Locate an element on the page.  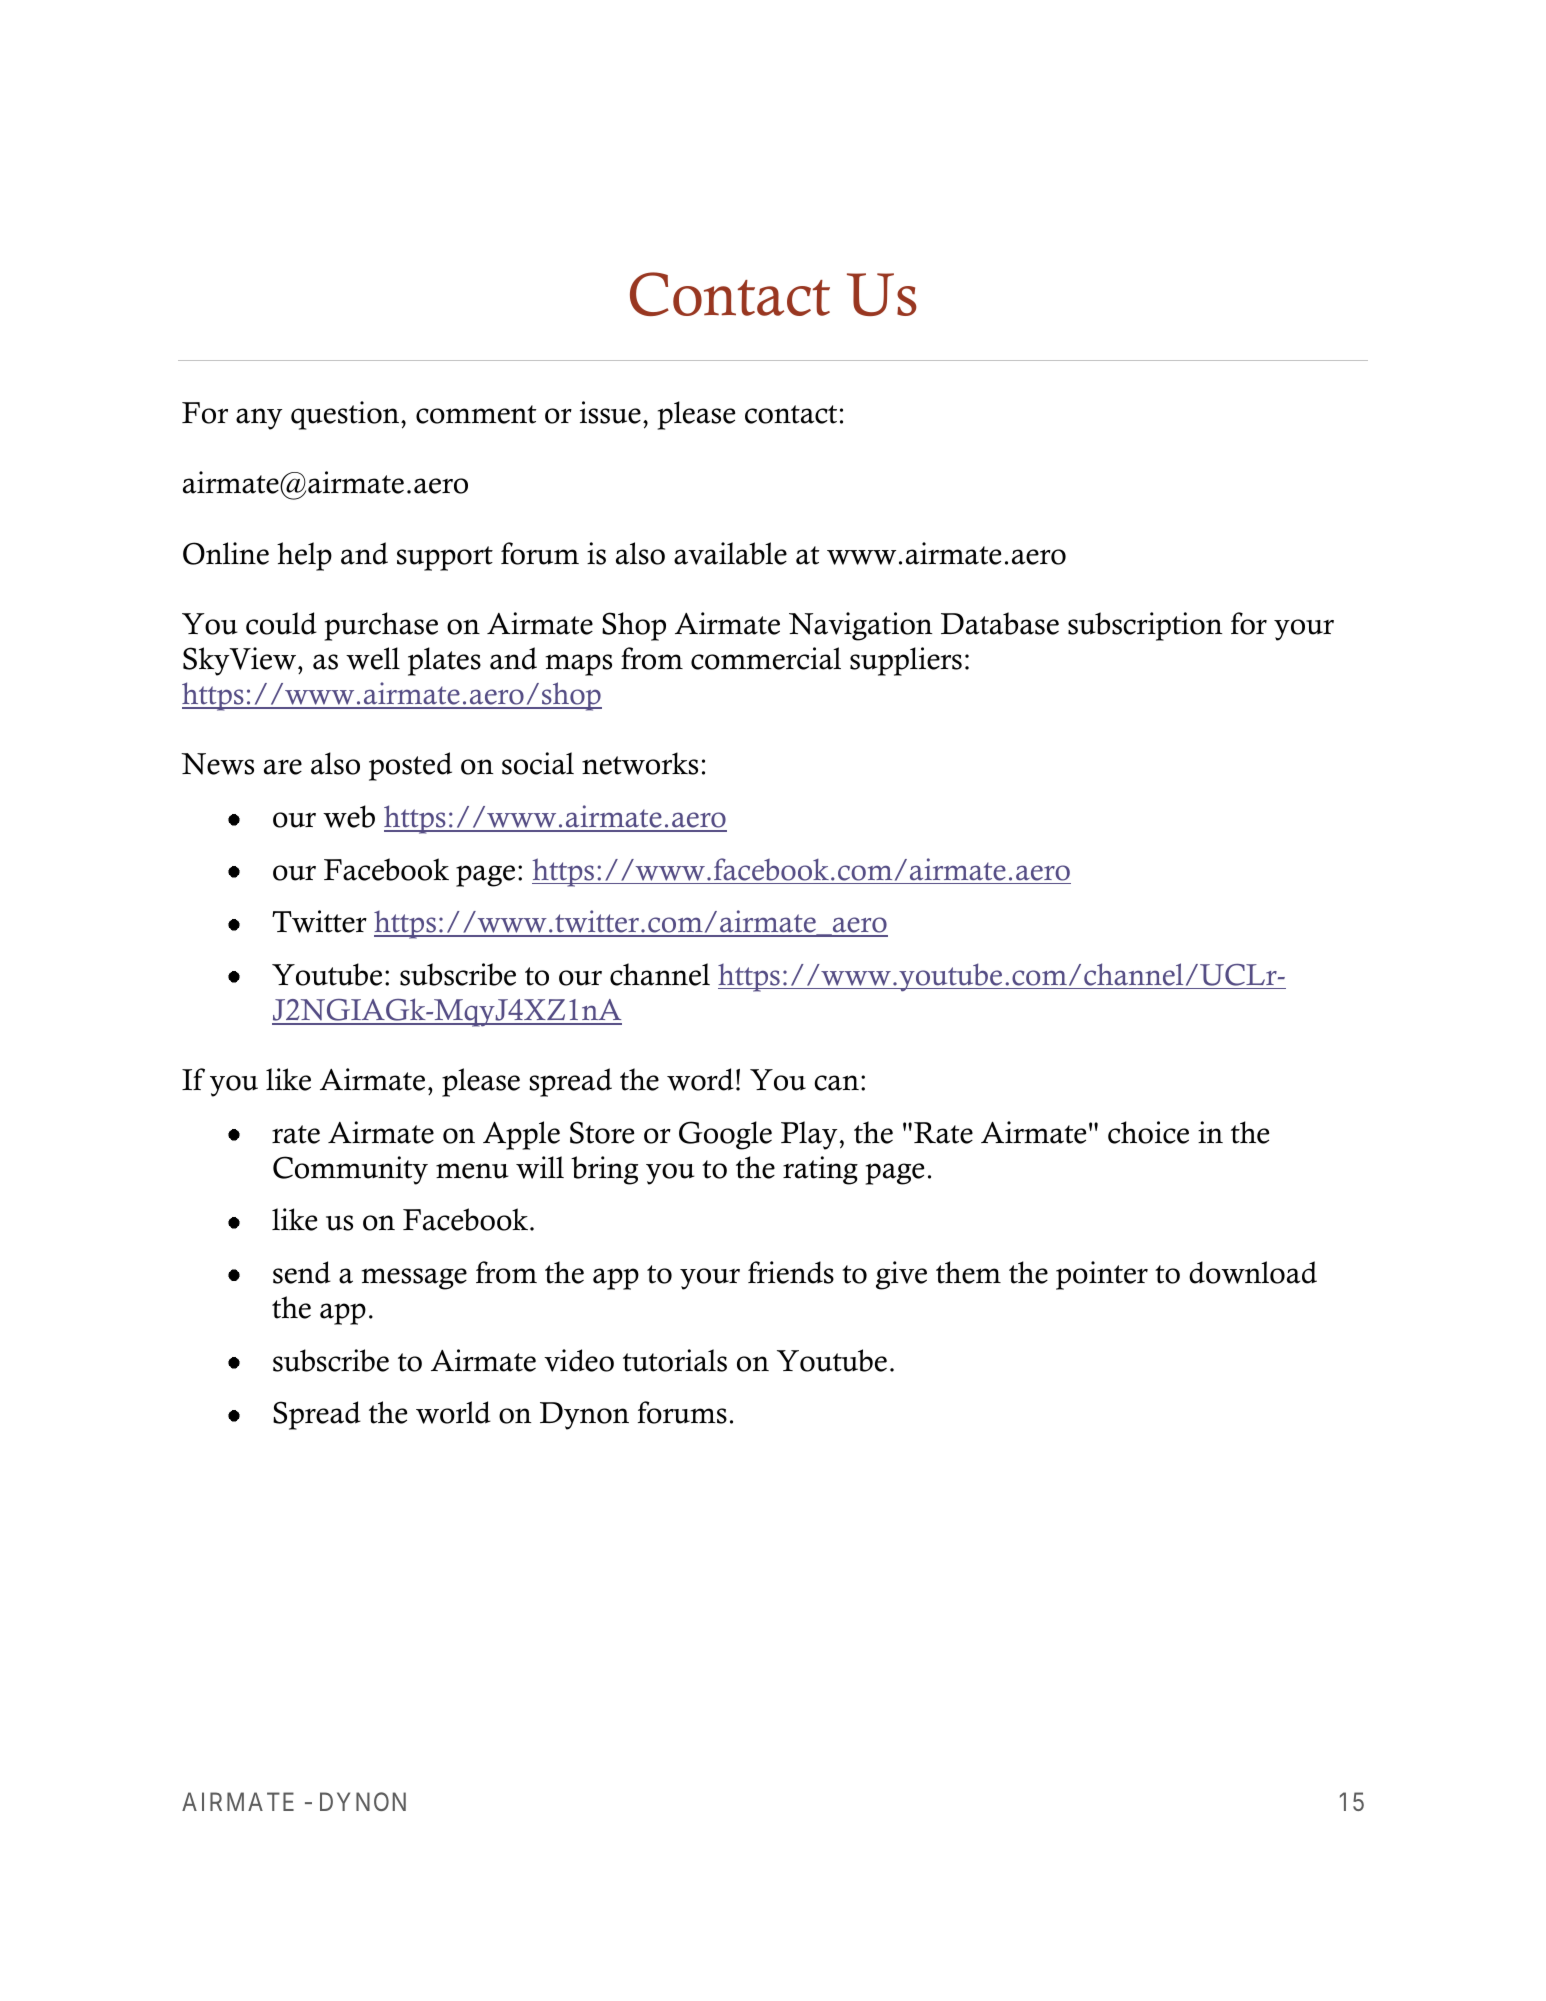
well is located at coordinates (373, 658).
